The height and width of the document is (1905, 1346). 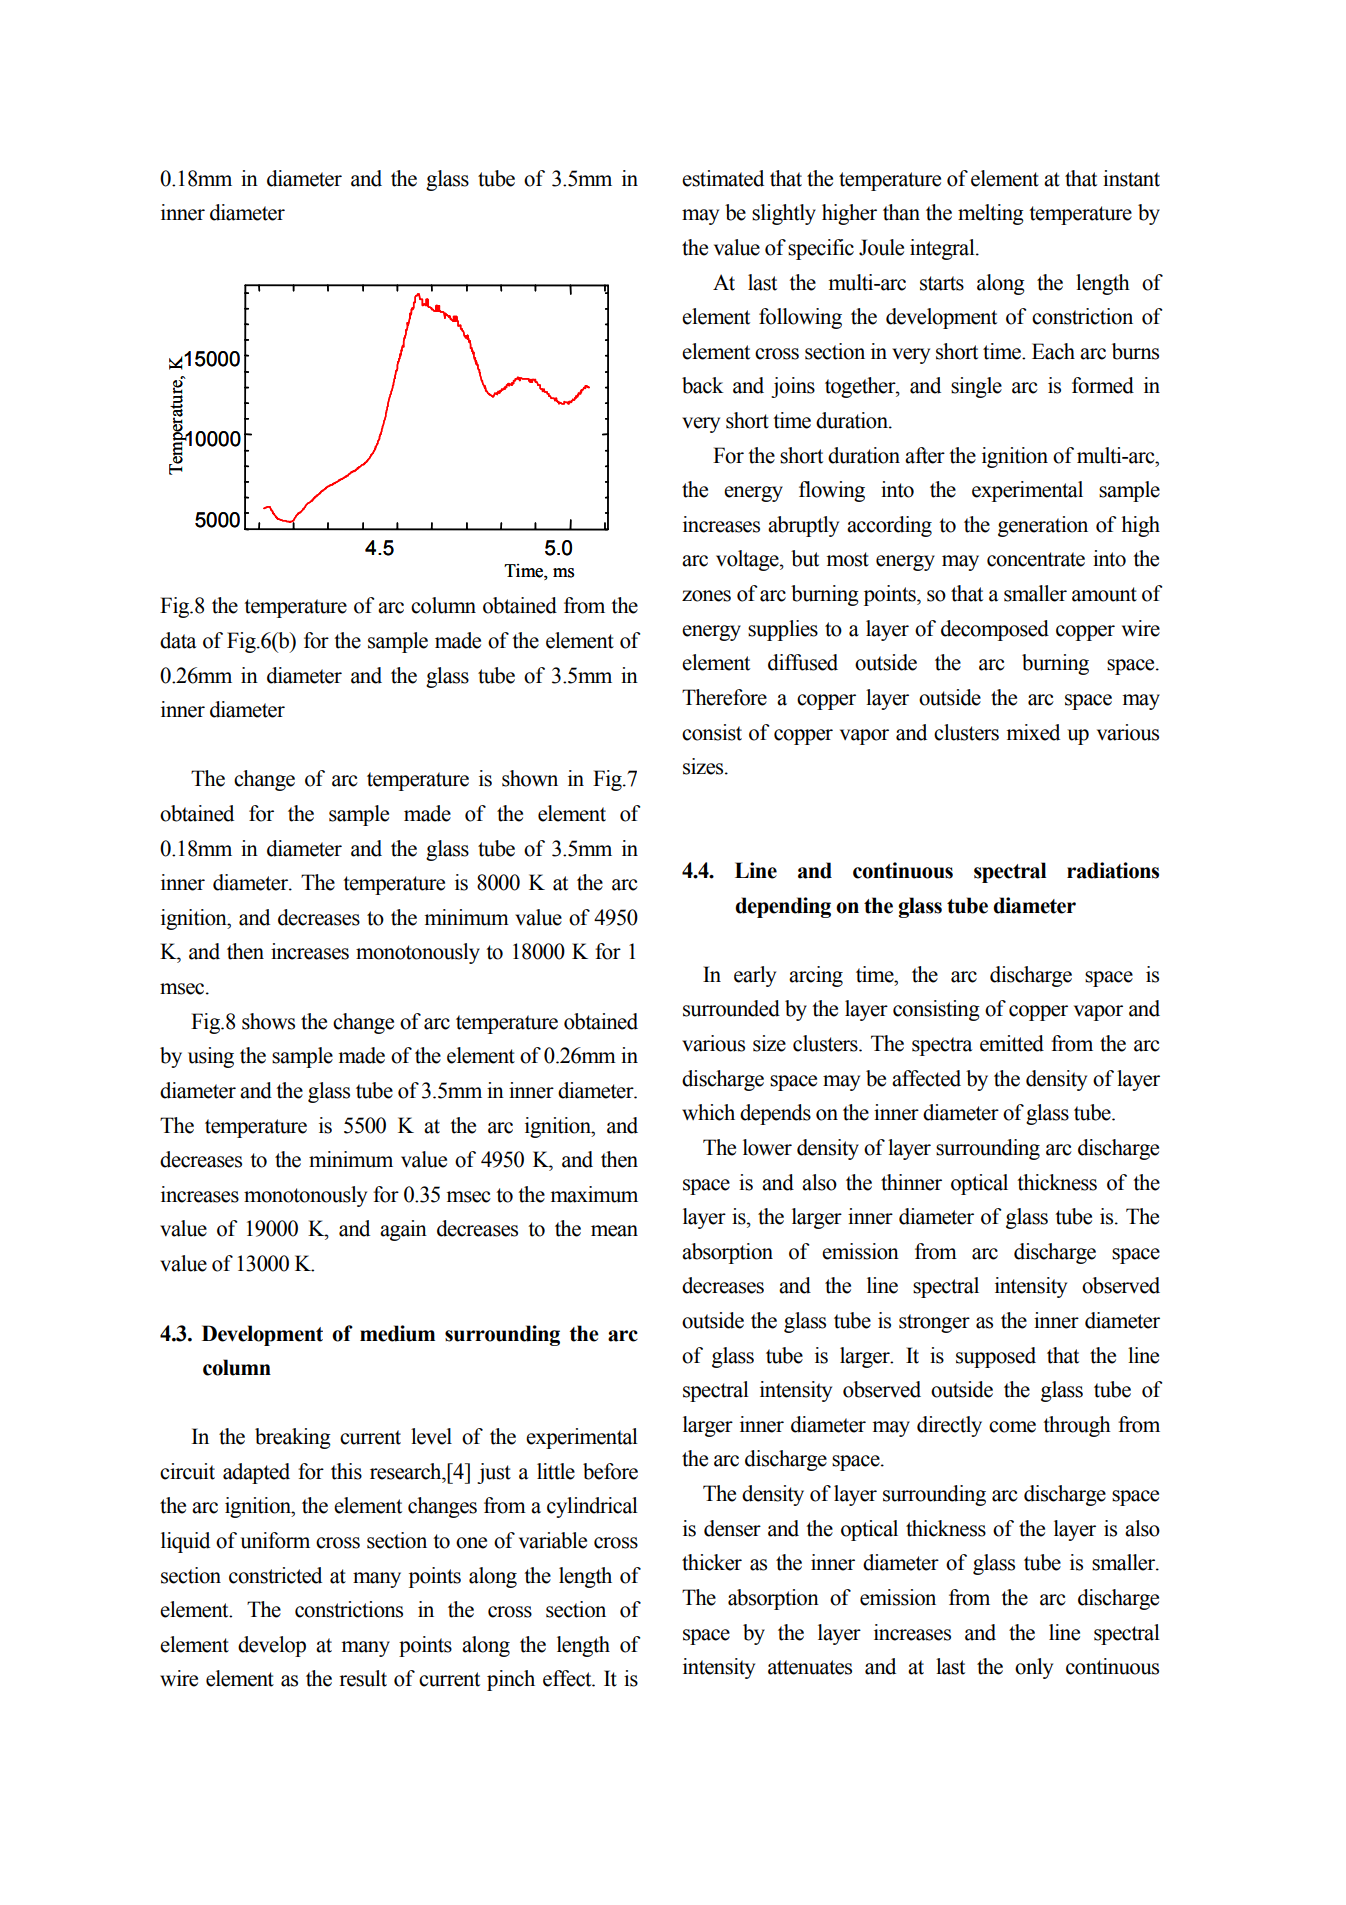 What do you see at coordinates (1113, 870) in the document?
I see `radiations` at bounding box center [1113, 870].
